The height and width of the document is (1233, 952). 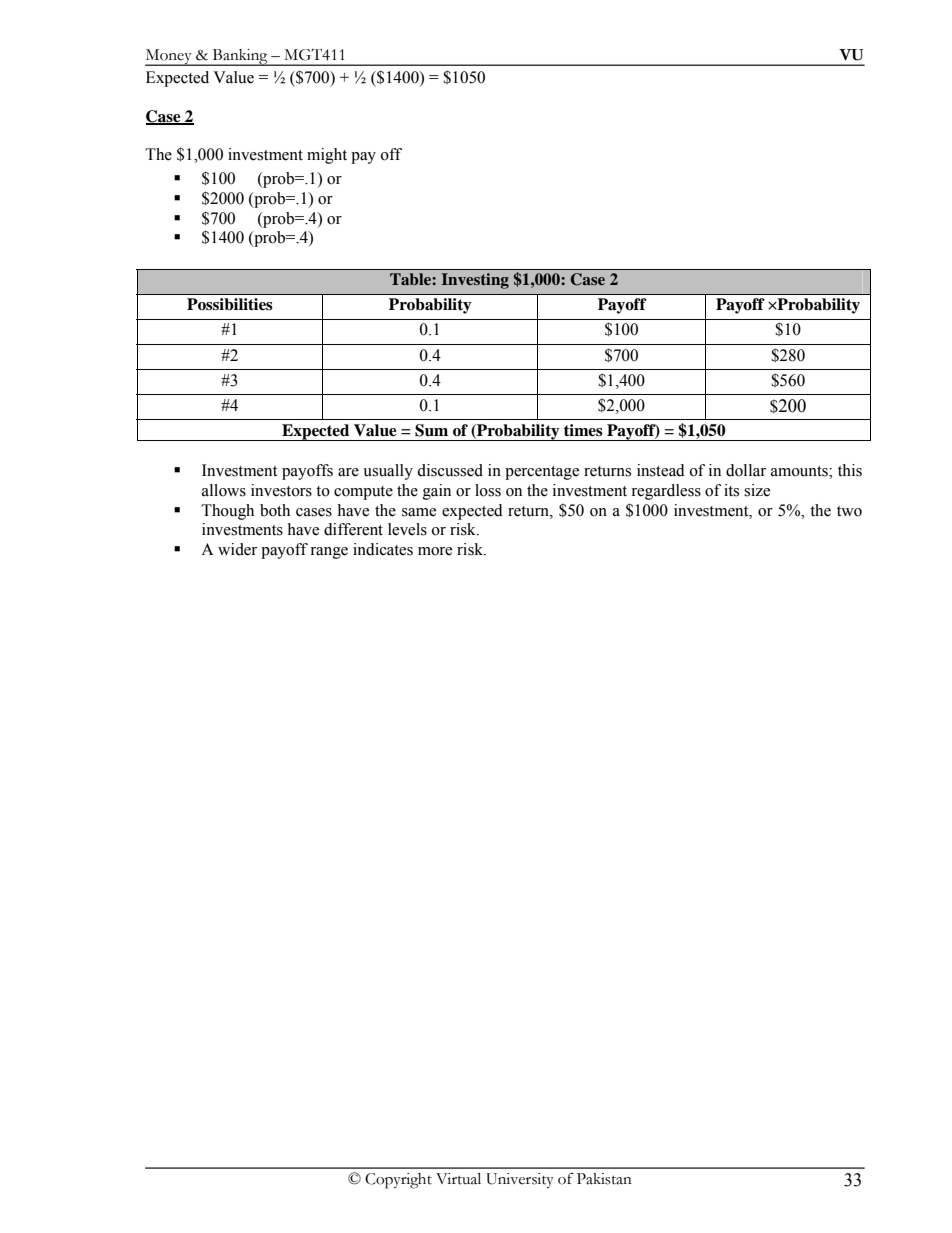 What do you see at coordinates (849, 511) in the document?
I see `two` at bounding box center [849, 511].
